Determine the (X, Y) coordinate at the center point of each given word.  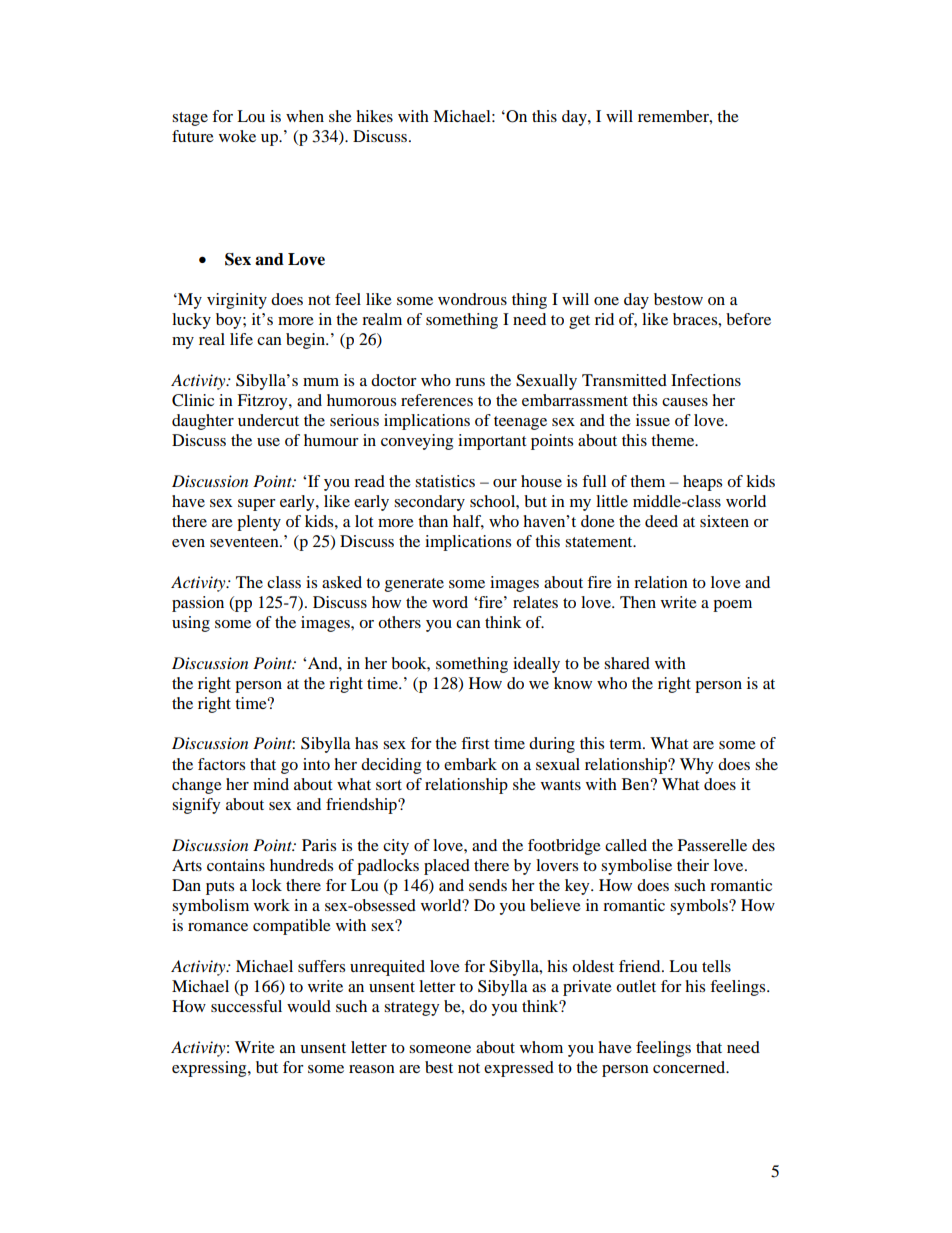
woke (237, 136)
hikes (374, 116)
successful (246, 1006)
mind (271, 784)
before (748, 319)
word (450, 602)
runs (470, 382)
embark (470, 764)
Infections (706, 380)
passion (198, 604)
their (693, 865)
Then (638, 602)
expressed (519, 1069)
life (241, 339)
